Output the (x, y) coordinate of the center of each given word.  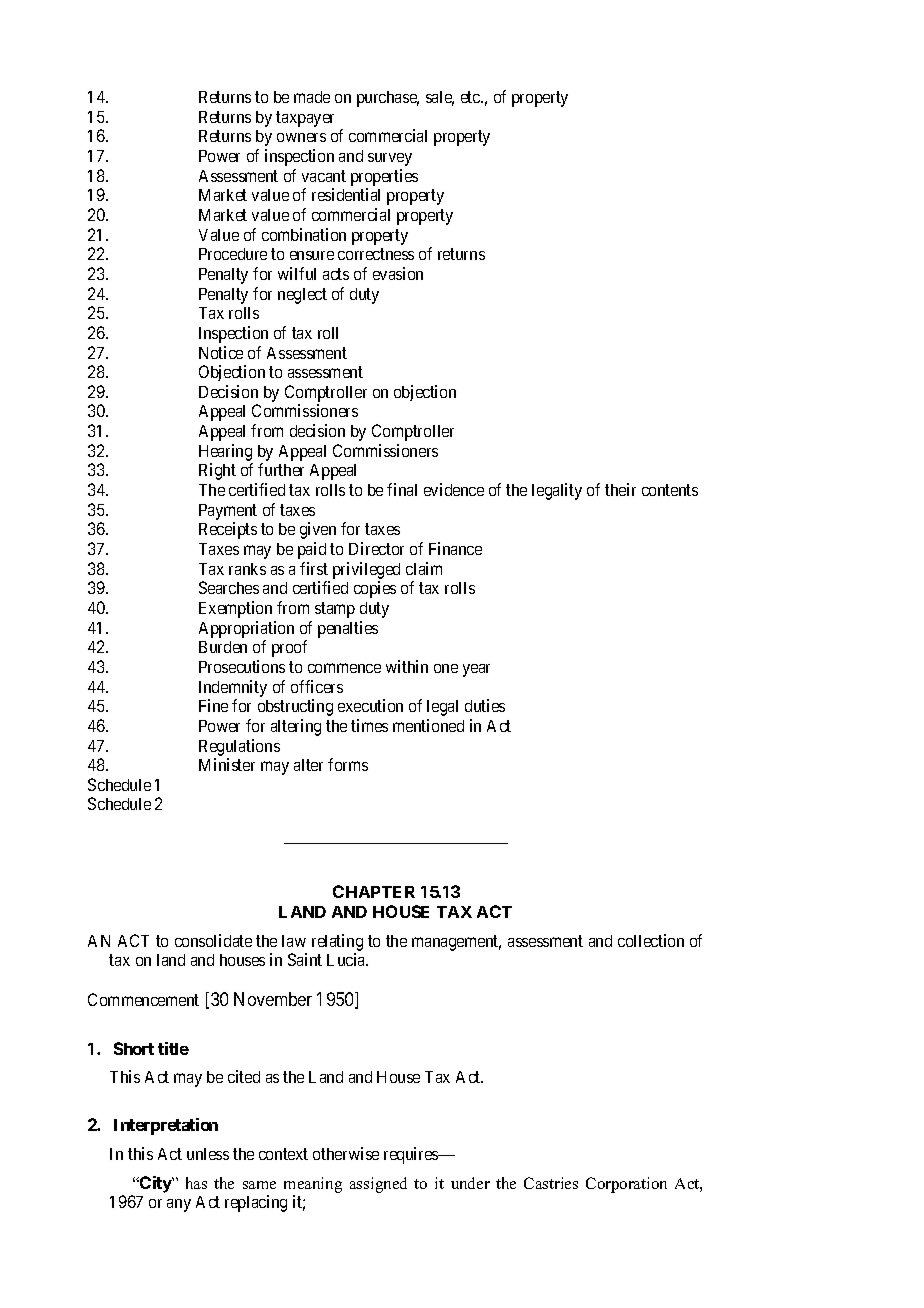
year (476, 670)
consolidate (213, 940)
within (407, 666)
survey (390, 159)
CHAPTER (374, 891)
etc (471, 97)
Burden (223, 647)
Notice (221, 352)
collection (651, 940)
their (620, 489)
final (402, 489)
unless (208, 1154)
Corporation (626, 1185)
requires (412, 1155)
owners (301, 137)
